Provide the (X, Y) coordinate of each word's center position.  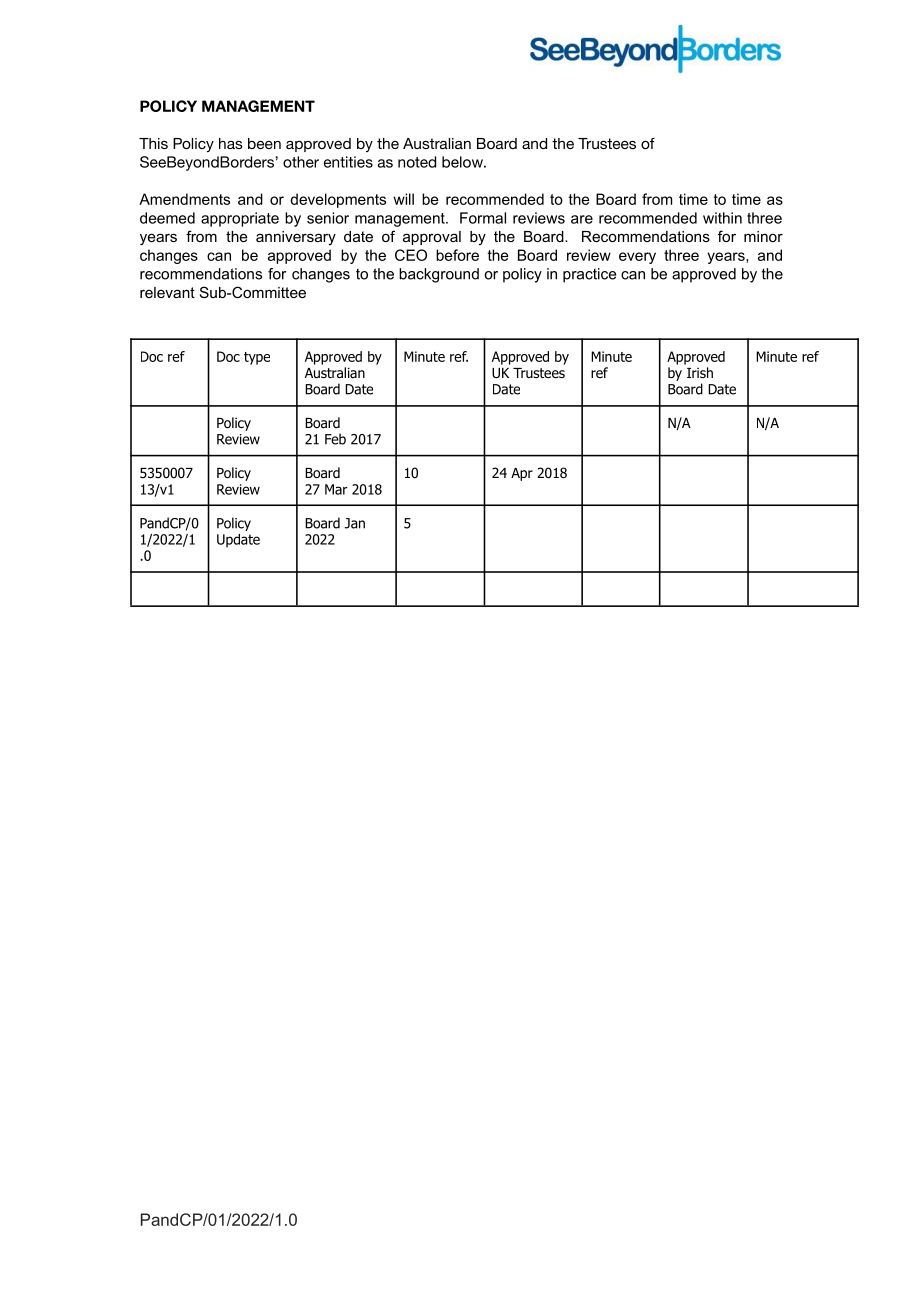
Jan (355, 523)
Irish (700, 372)
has (231, 143)
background (439, 275)
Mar (336, 489)
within (722, 218)
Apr (522, 474)
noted (417, 162)
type (257, 358)
